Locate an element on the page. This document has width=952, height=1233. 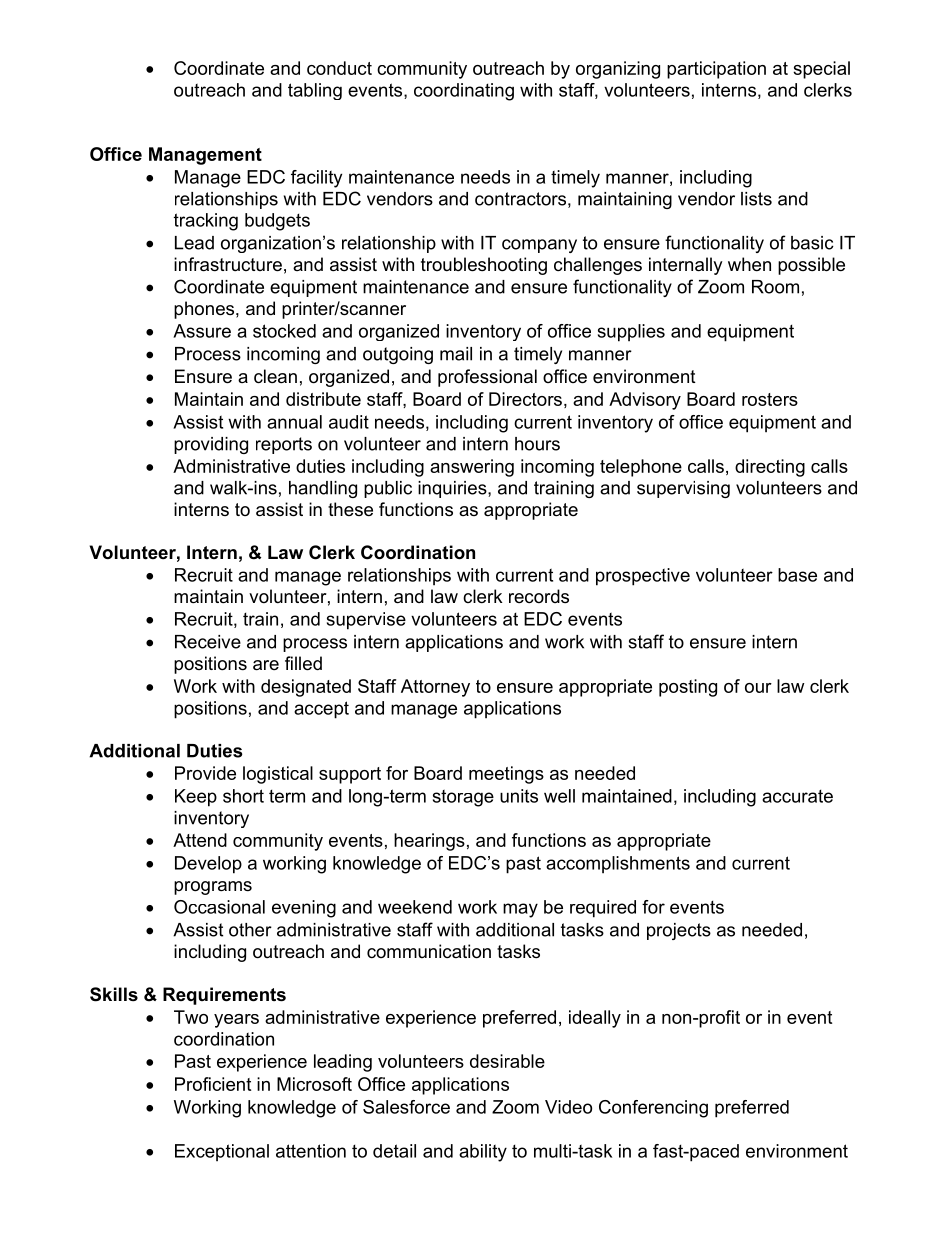
mail is located at coordinates (456, 354).
